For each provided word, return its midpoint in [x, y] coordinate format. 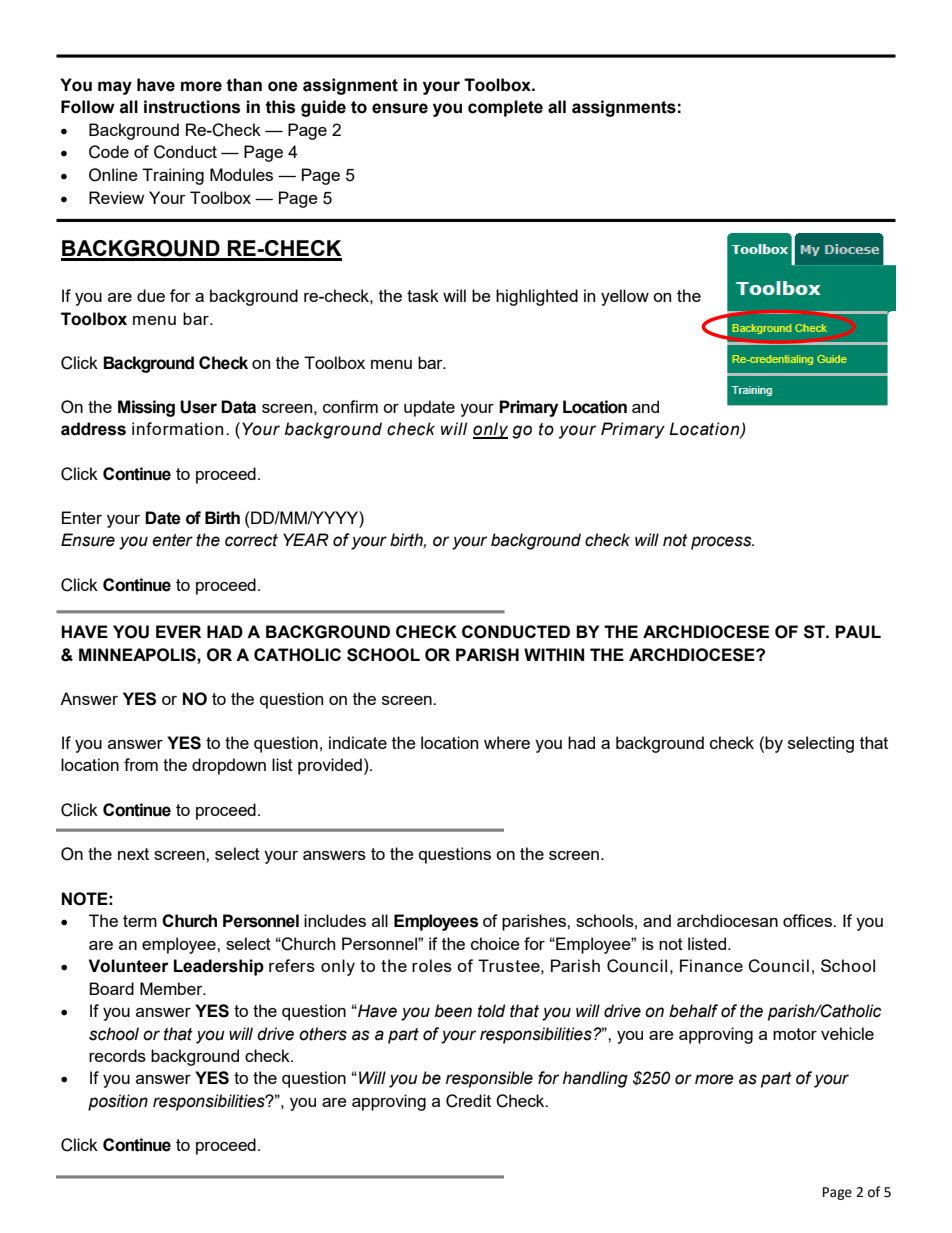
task [423, 295]
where [507, 742]
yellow [625, 297]
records [117, 1055]
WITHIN [554, 654]
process [722, 543]
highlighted [537, 297]
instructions [192, 107]
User [198, 407]
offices [809, 920]
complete [505, 108]
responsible [489, 1079]
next [133, 854]
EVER [178, 631]
